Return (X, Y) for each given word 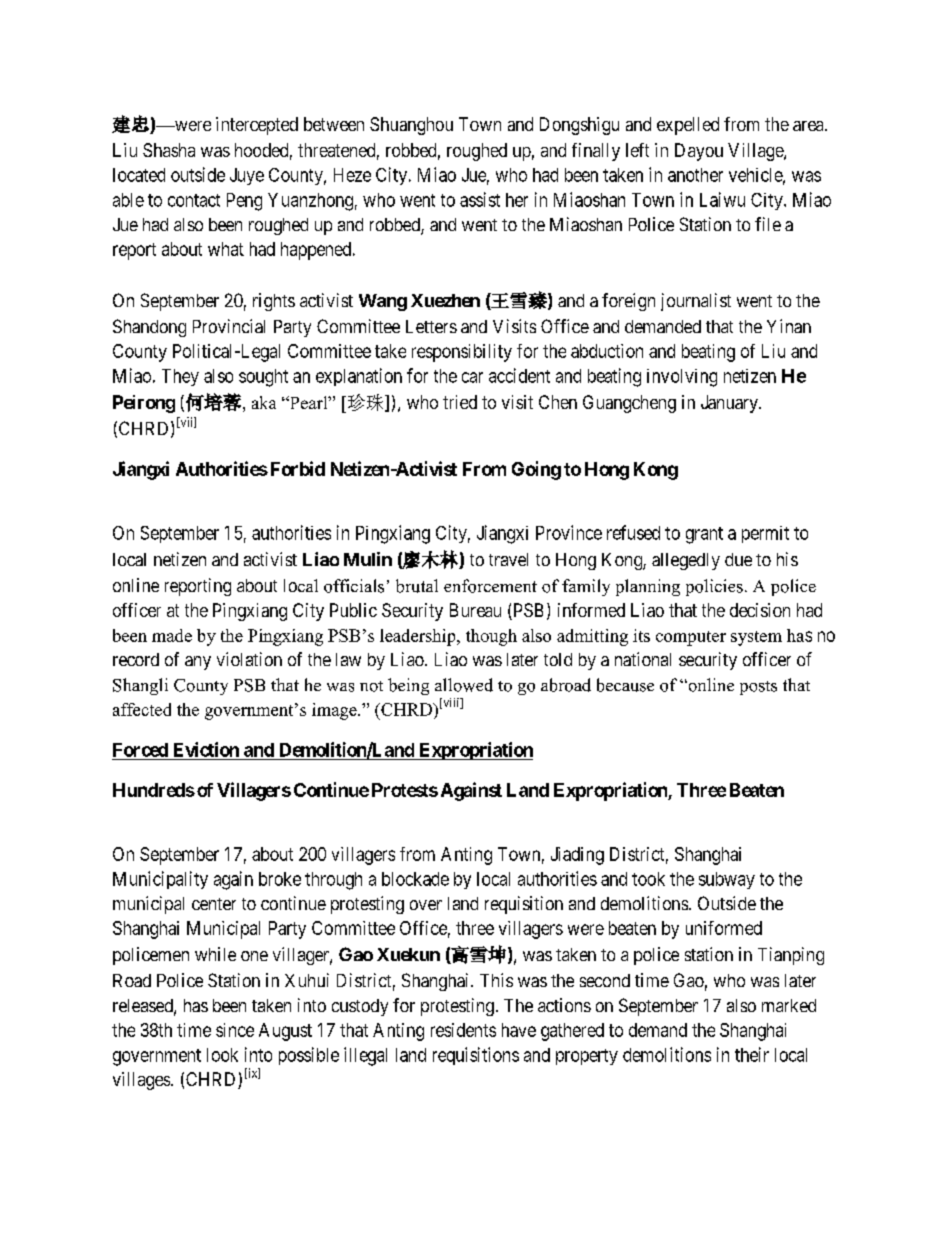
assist (480, 199)
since (235, 1030)
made (172, 635)
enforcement (490, 586)
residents (463, 1030)
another (695, 175)
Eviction (206, 749)
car (472, 377)
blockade (415, 879)
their (752, 1054)
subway (727, 880)
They (180, 377)
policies (714, 587)
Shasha (169, 150)
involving (682, 378)
